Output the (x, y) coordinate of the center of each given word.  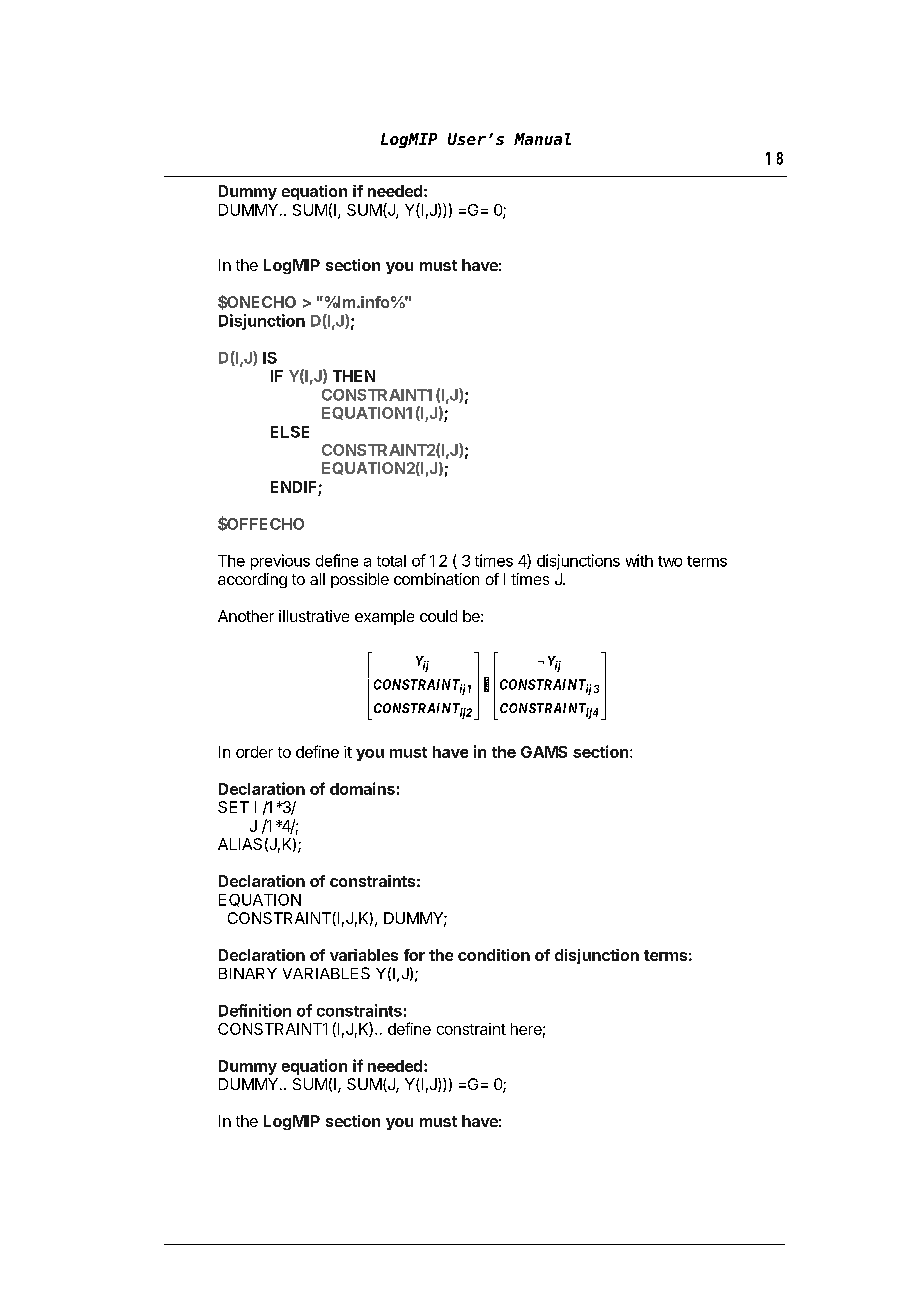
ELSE (290, 432)
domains (362, 788)
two (670, 561)
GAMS (544, 752)
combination (436, 579)
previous (280, 562)
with (639, 560)
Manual (542, 139)
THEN (354, 376)
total (391, 561)
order (254, 752)
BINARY (248, 973)
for (414, 955)
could (438, 616)
